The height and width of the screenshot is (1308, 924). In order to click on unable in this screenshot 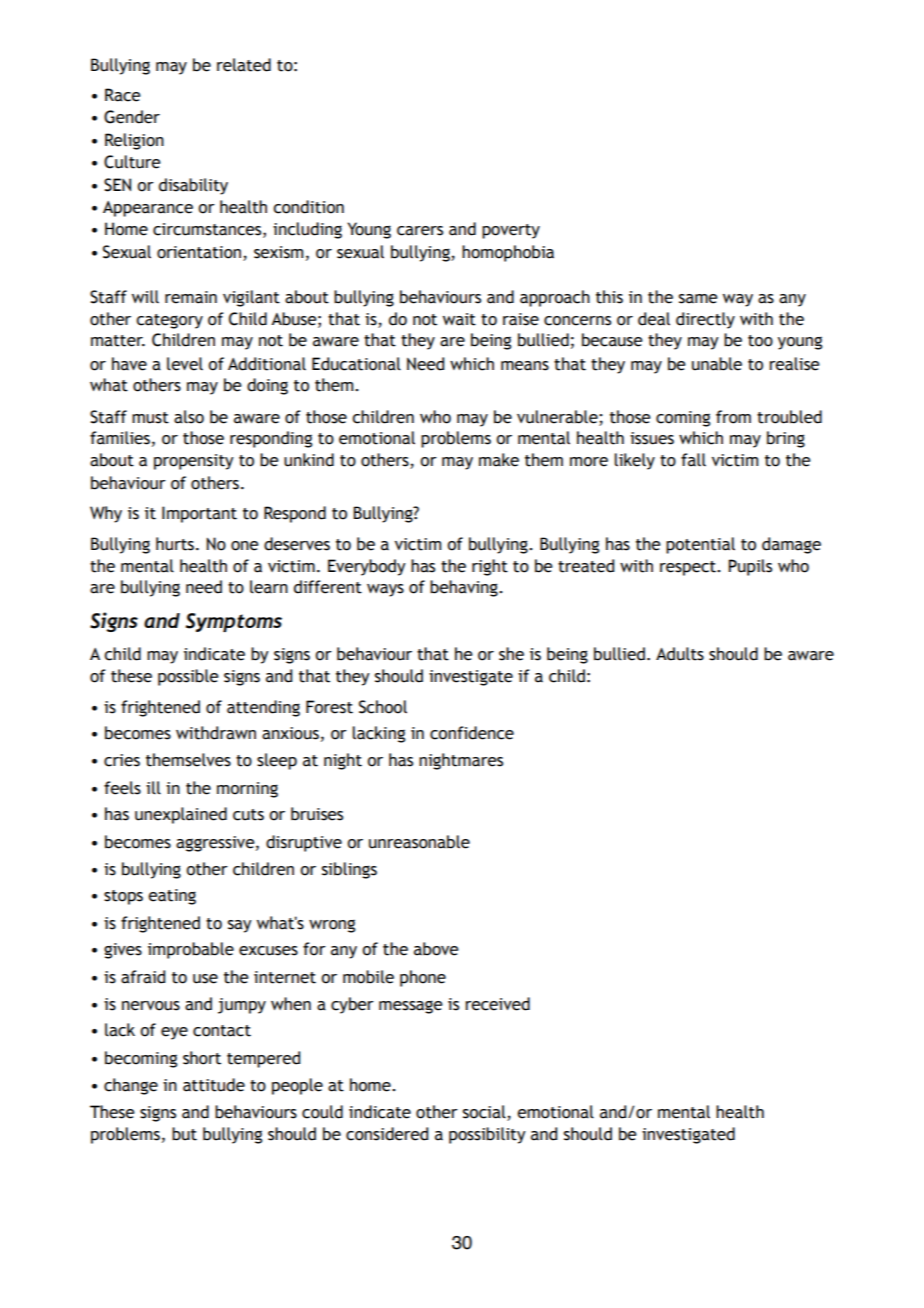, I will do `click(717, 364)`.
